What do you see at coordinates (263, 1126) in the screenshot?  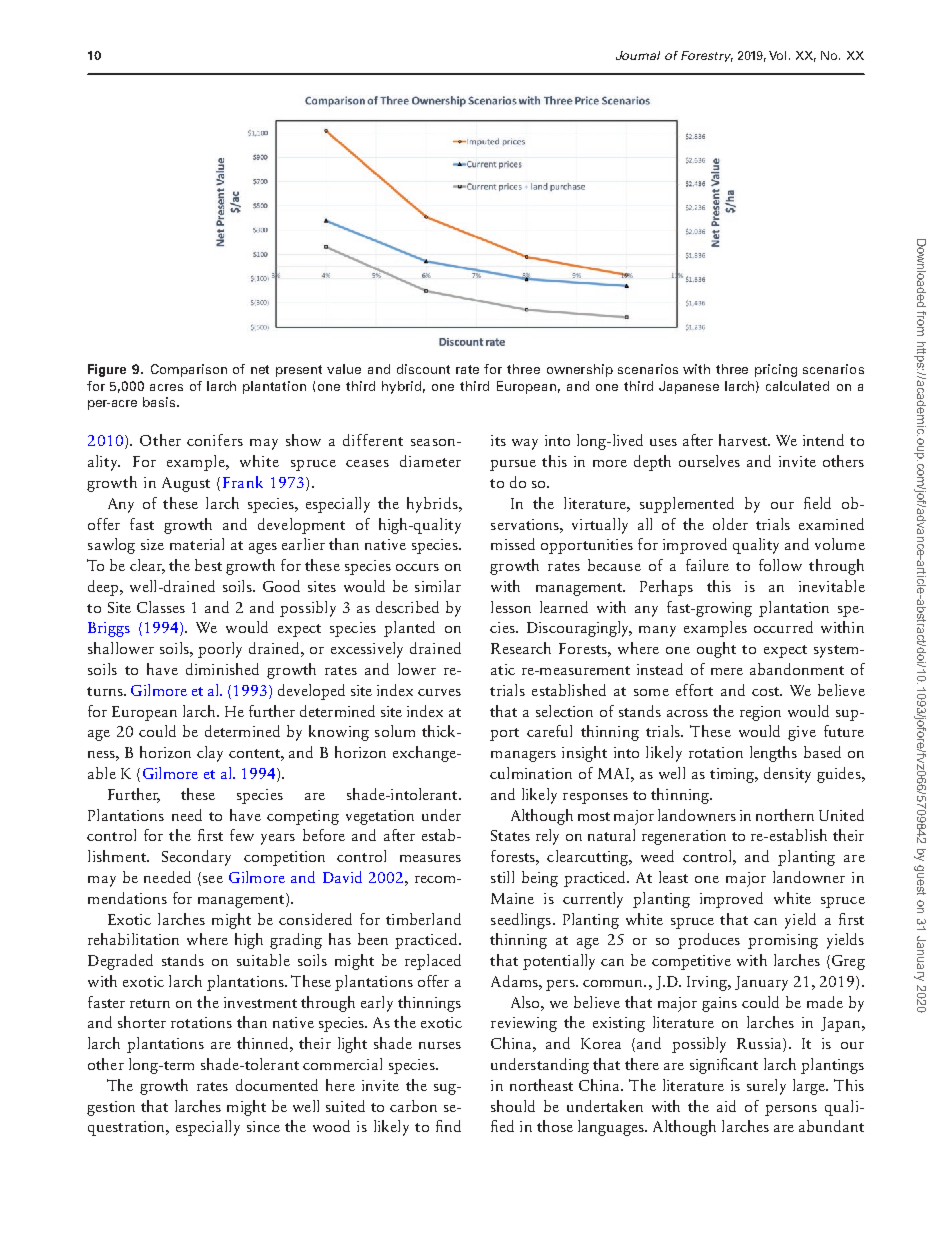 I see `since` at bounding box center [263, 1126].
